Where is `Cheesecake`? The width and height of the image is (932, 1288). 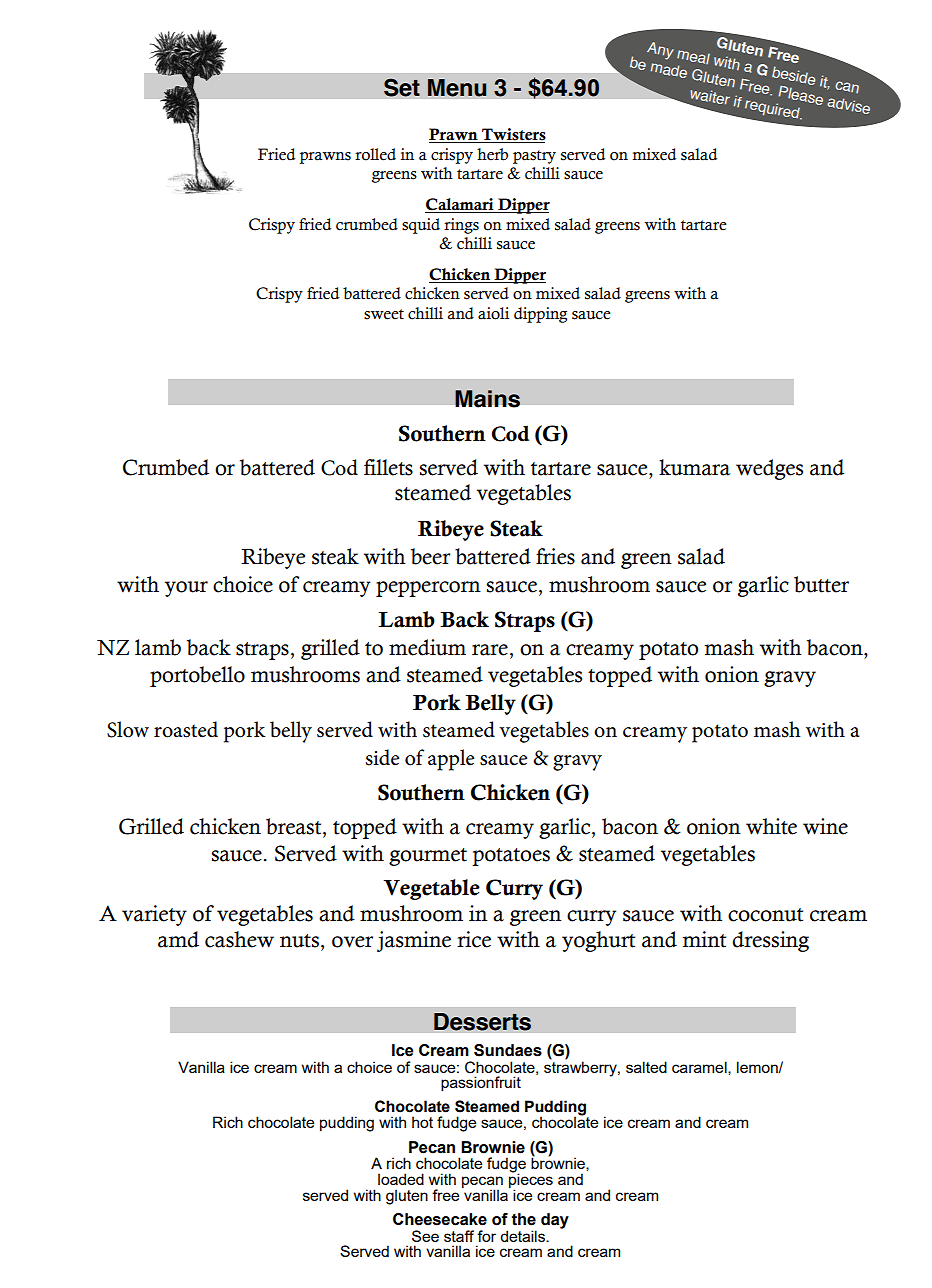
Cheesecake is located at coordinates (440, 1219).
